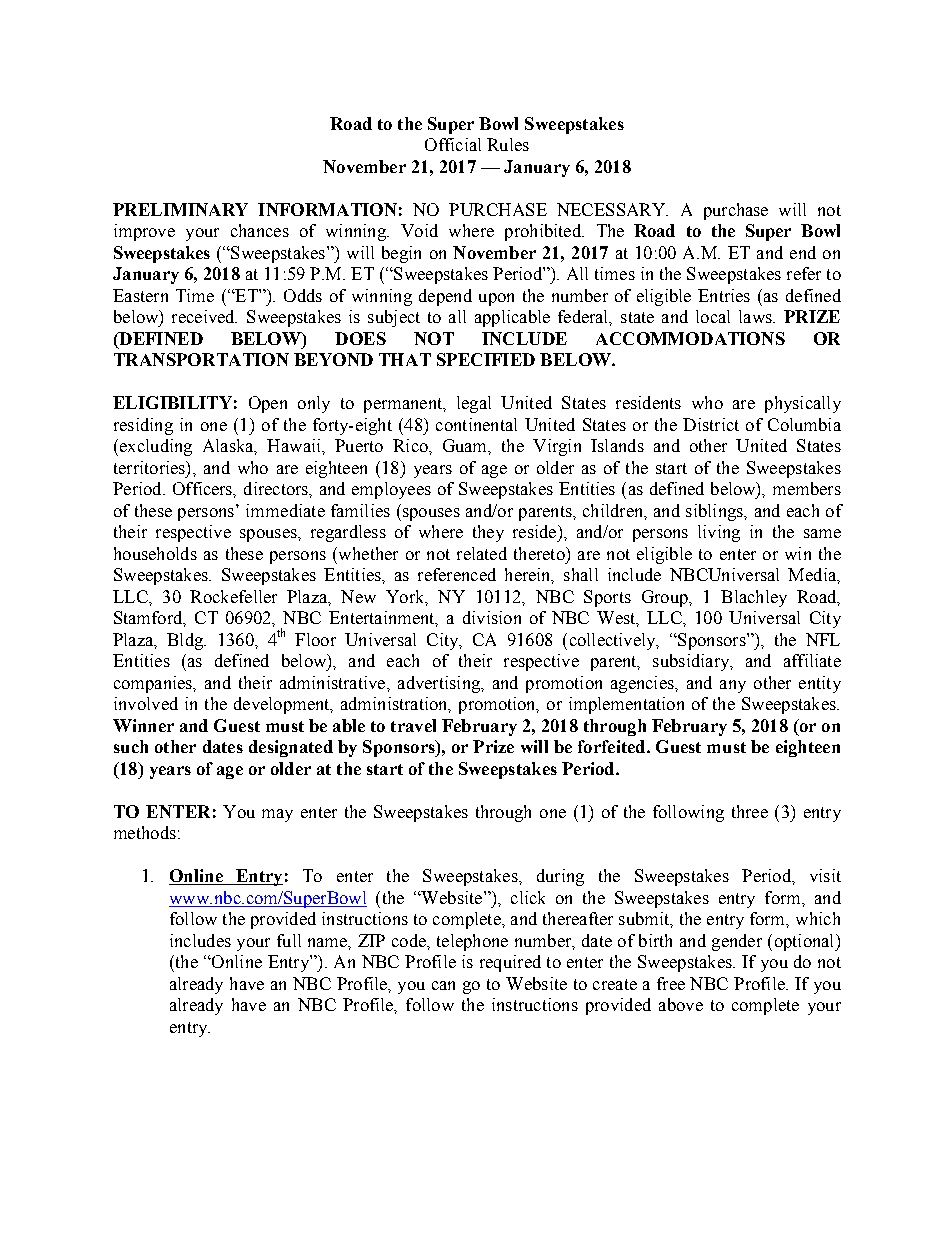  What do you see at coordinates (453, 144) in the page?
I see `Official` at bounding box center [453, 144].
